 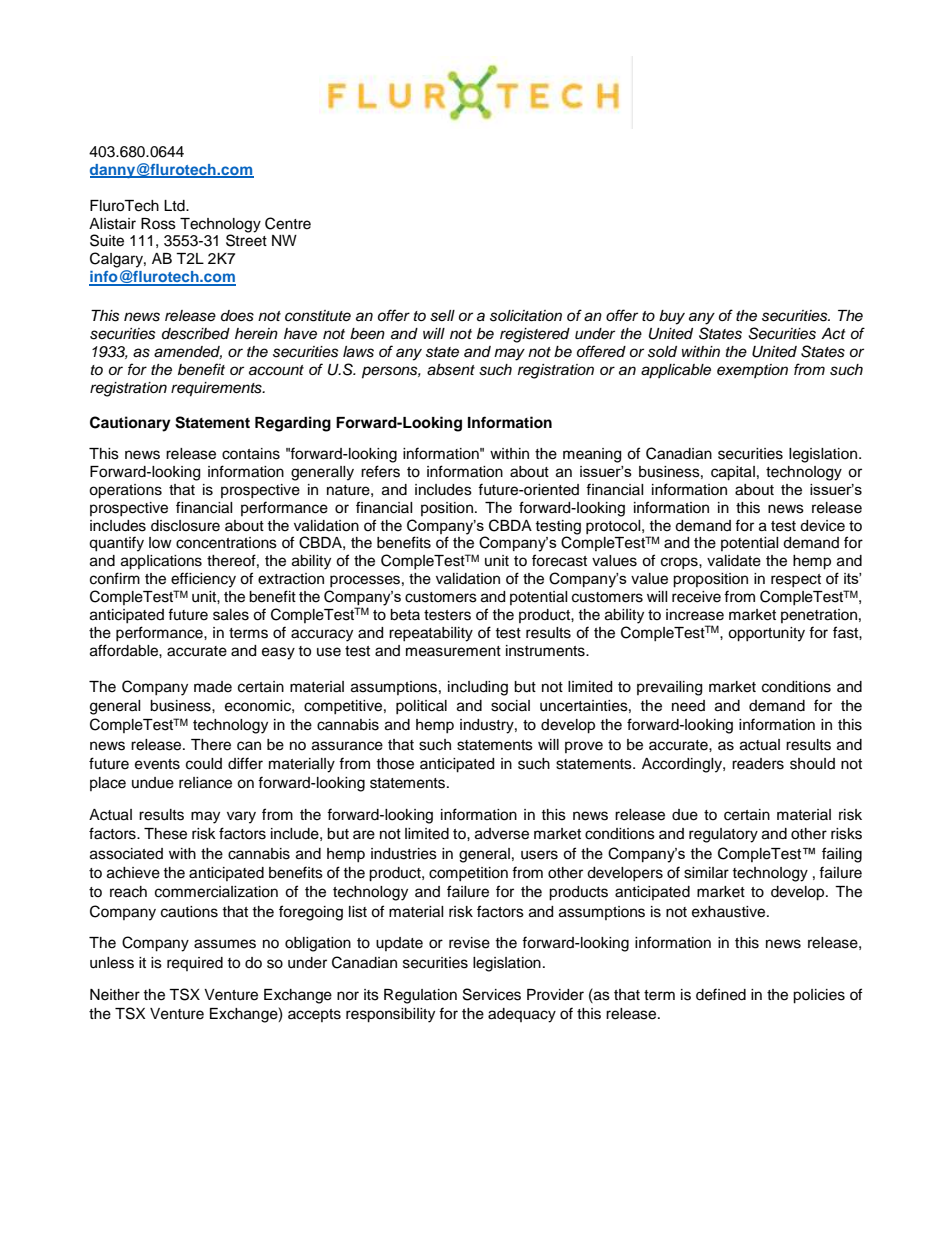 I want to click on sell, so click(x=442, y=316).
